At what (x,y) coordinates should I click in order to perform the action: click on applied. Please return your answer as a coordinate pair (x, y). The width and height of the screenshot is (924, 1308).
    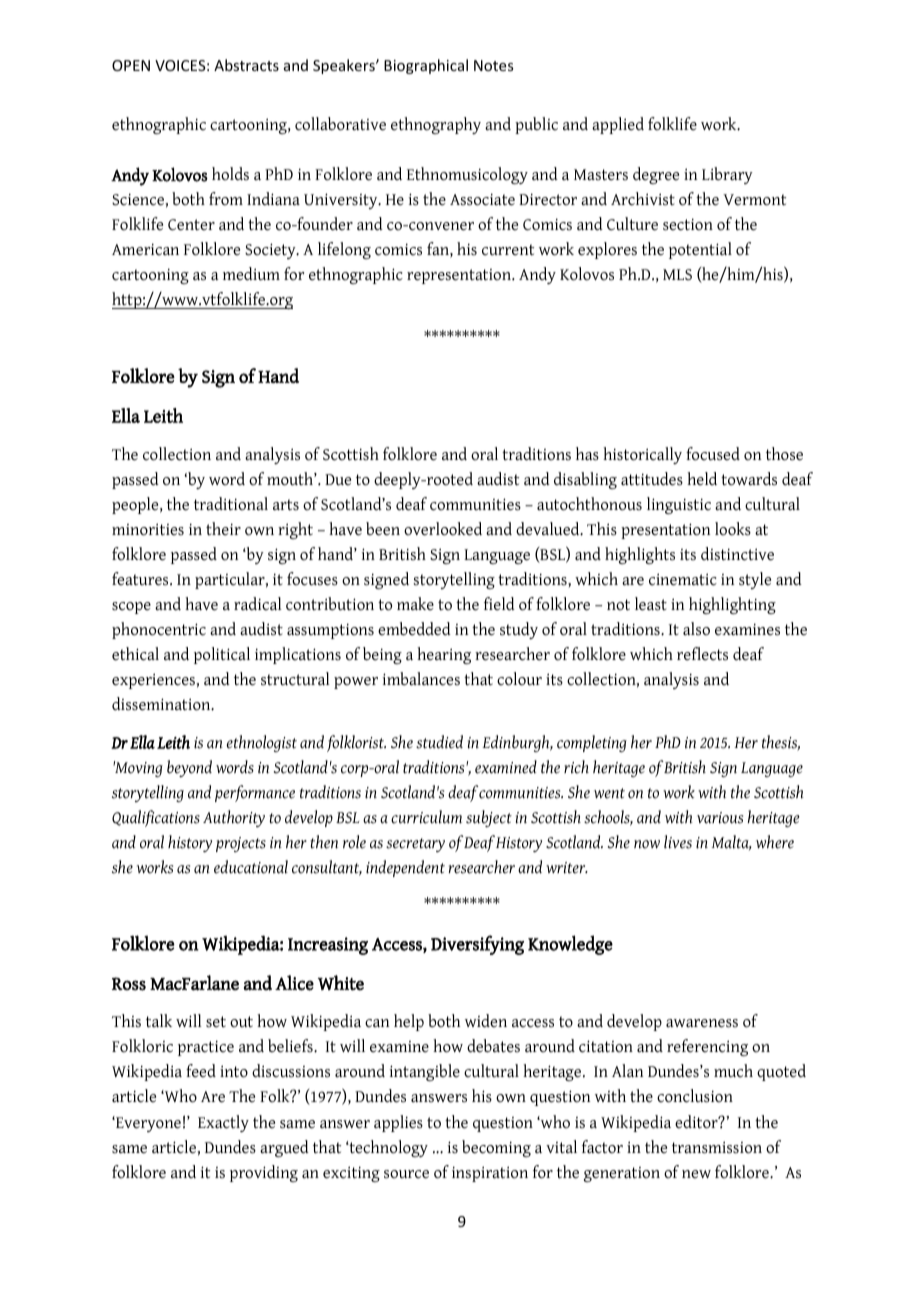
    Looking at the image, I should click on (618, 125).
